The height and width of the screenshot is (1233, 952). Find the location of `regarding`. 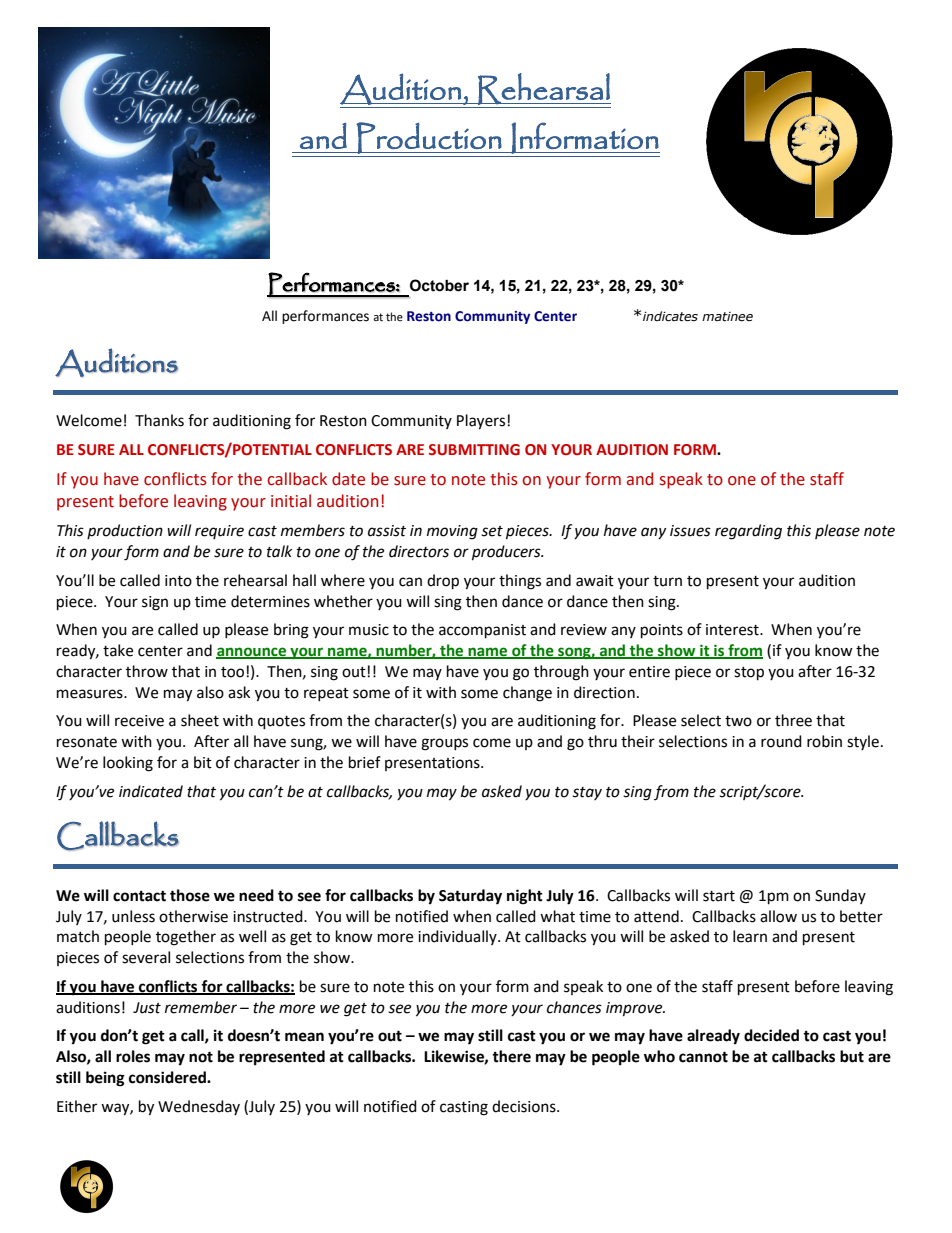

regarding is located at coordinates (748, 532).
